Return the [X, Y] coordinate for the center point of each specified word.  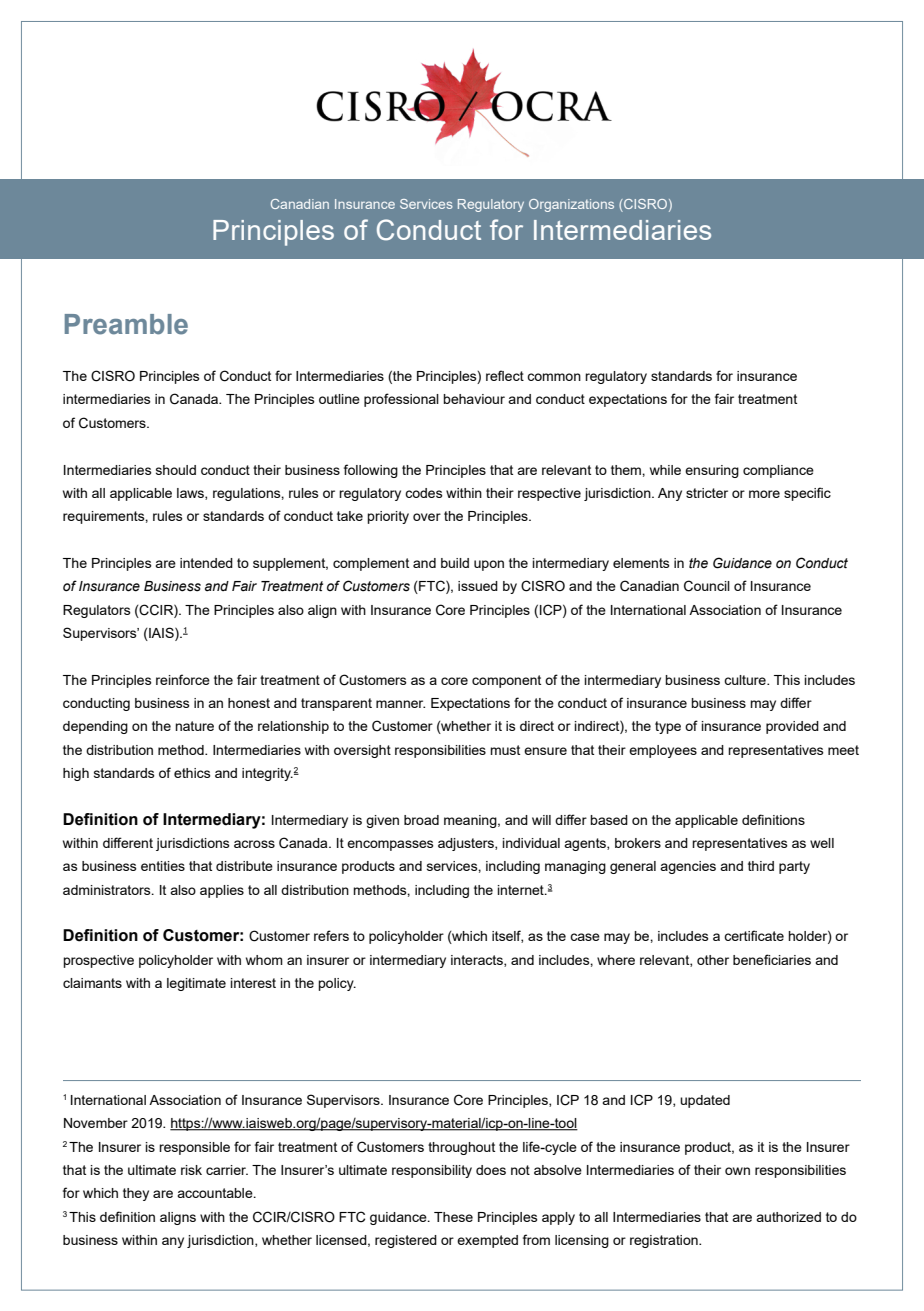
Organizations [571, 205]
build [455, 563]
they [136, 1194]
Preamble [126, 324]
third [761, 866]
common [554, 377]
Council [707, 586]
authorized [788, 1217]
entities [163, 866]
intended [206, 563]
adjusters [467, 844]
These [453, 1217]
